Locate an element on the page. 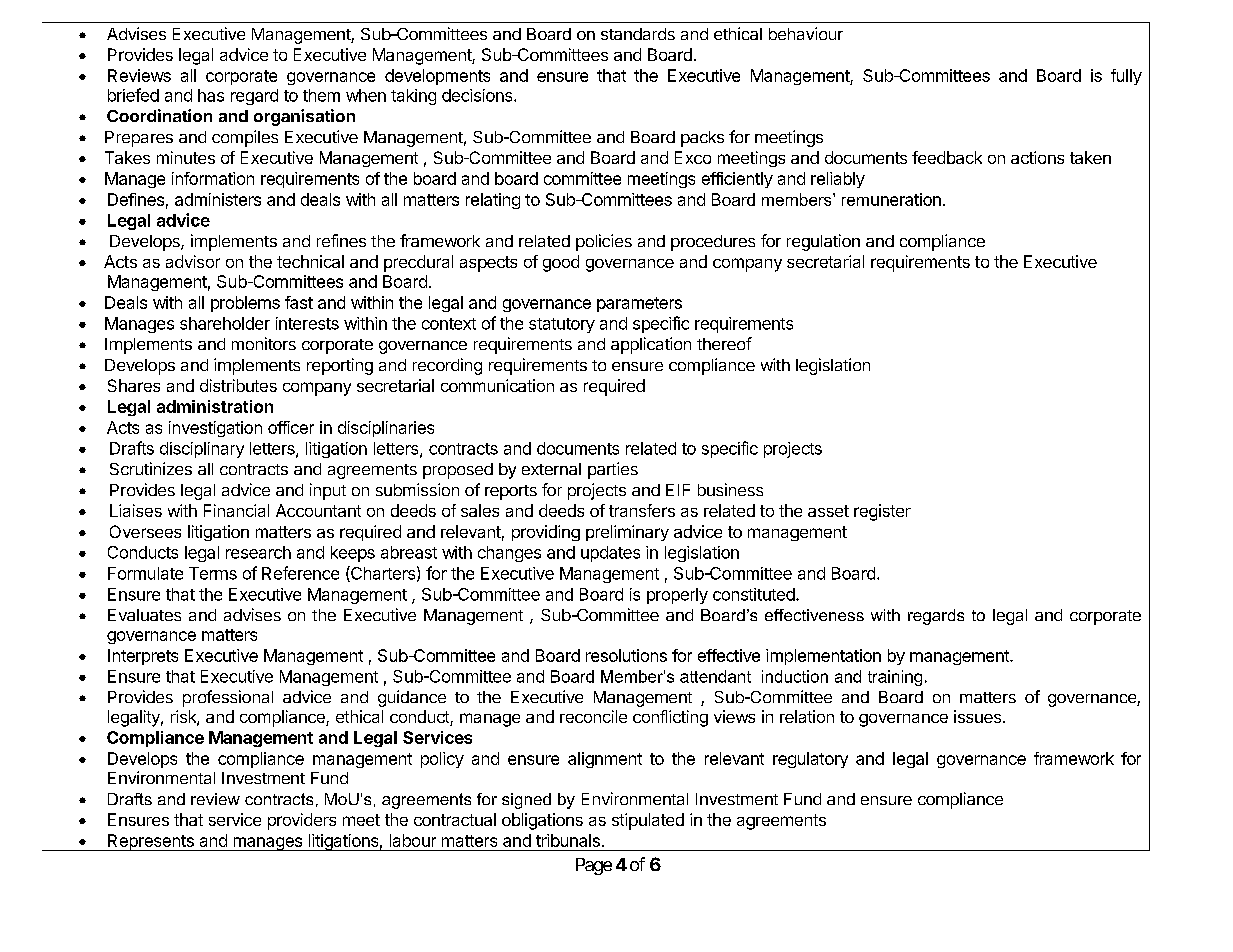 The height and width of the image is (952, 1233). disciplinary is located at coordinates (202, 450).
